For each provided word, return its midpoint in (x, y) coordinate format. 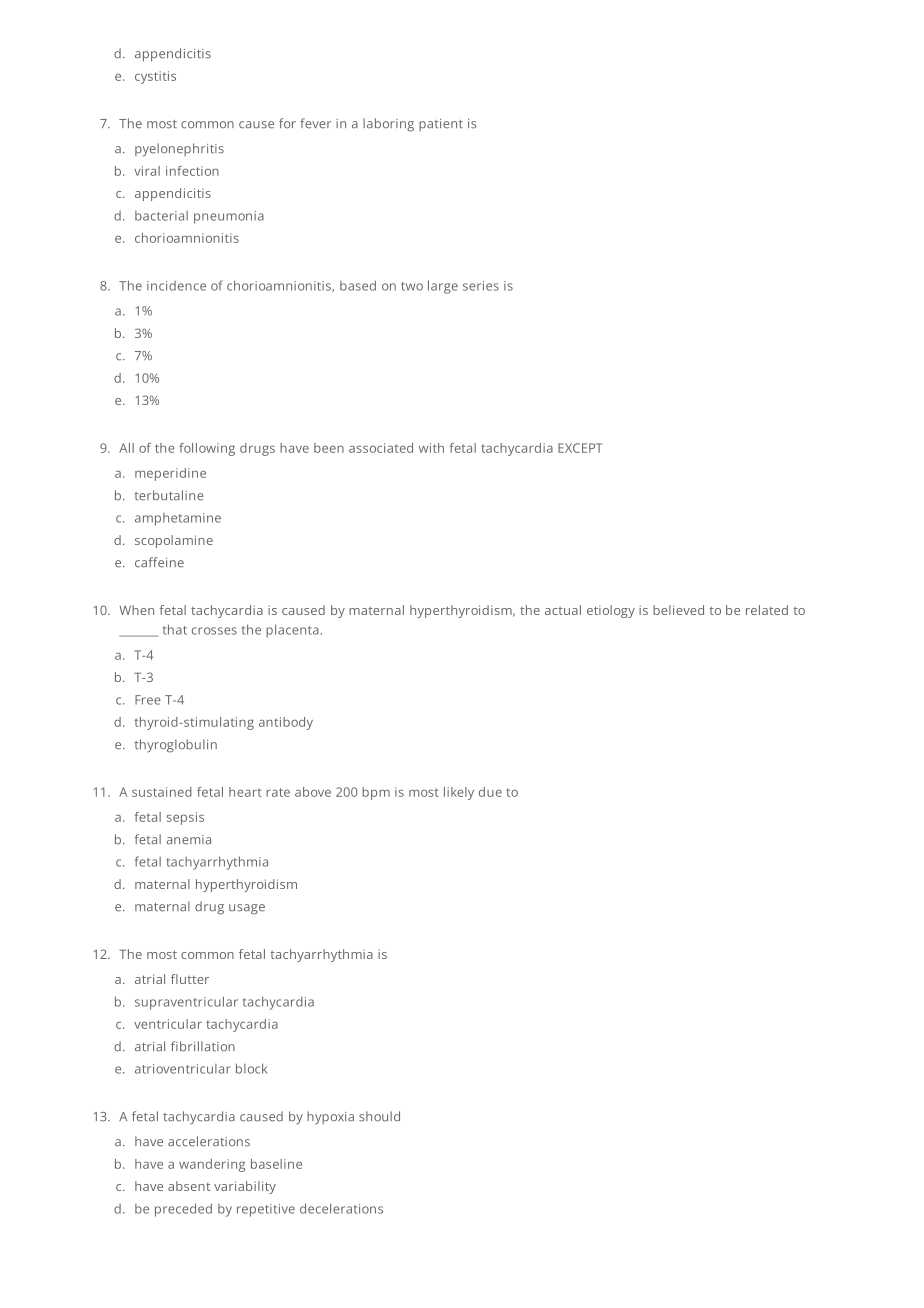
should (379, 1116)
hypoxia (330, 1118)
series (481, 286)
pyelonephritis (179, 150)
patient (441, 125)
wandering (212, 1165)
